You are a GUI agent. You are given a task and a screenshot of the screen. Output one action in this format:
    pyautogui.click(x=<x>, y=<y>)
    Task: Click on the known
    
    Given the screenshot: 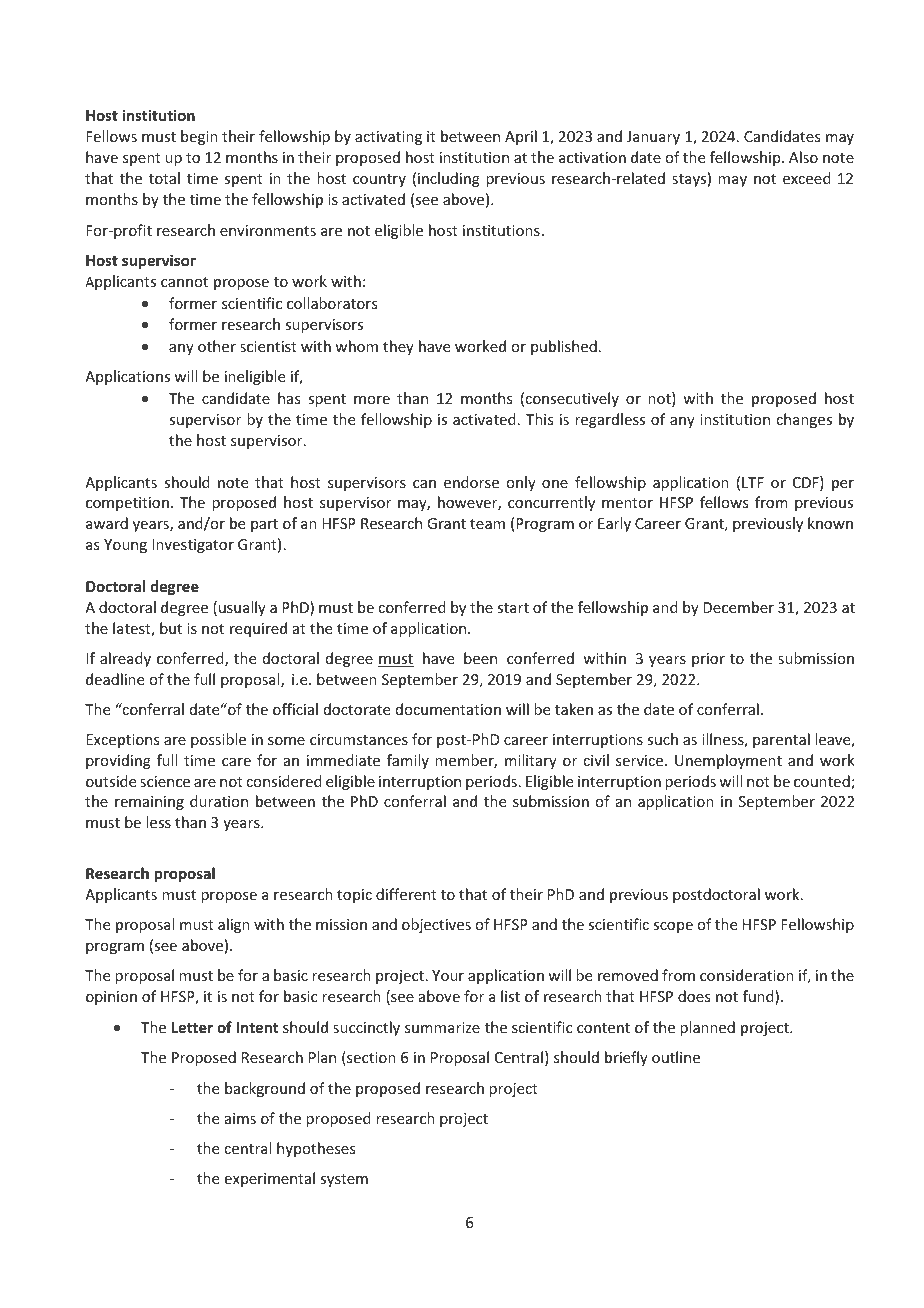 What is the action you would take?
    pyautogui.click(x=830, y=523)
